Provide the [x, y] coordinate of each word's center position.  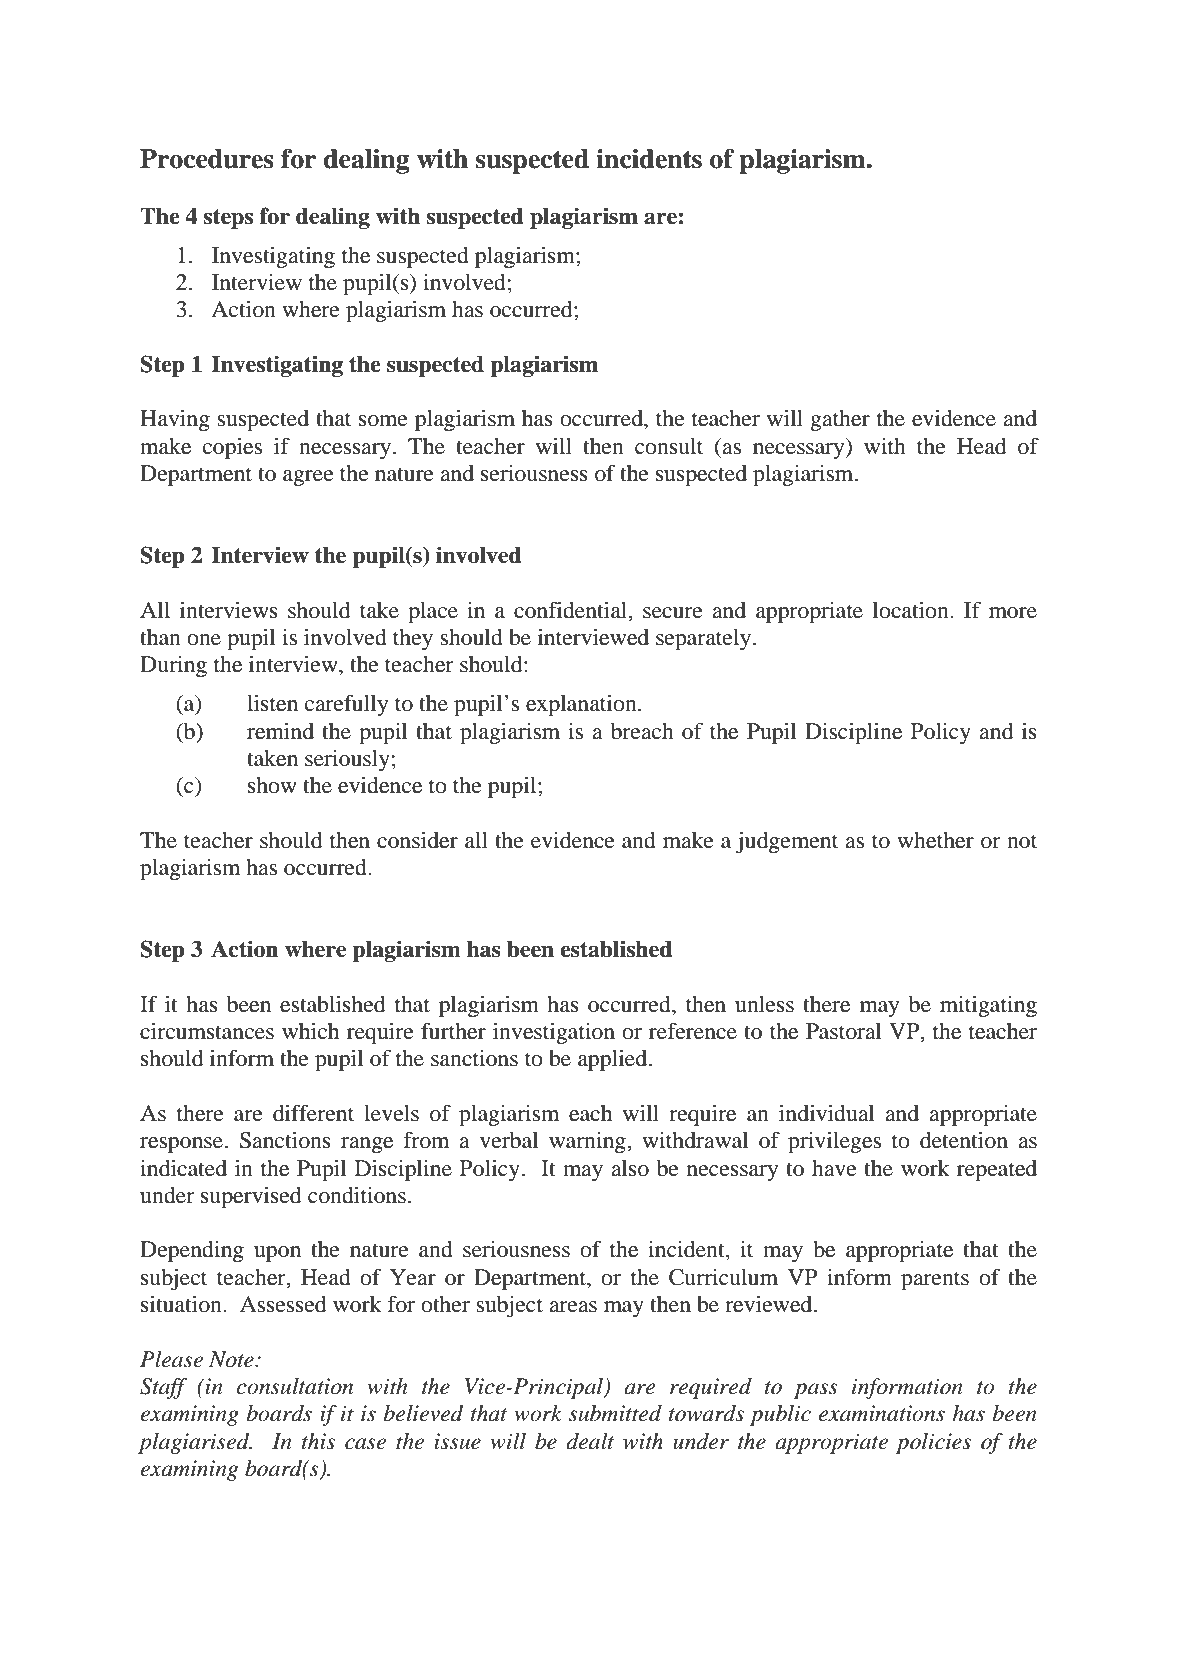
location [912, 610]
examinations [882, 1413]
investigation [554, 1033]
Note [232, 1359]
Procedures [207, 159]
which [310, 1031]
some [383, 421]
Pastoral [844, 1031]
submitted [615, 1413]
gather [840, 420]
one [204, 640]
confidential [572, 610]
